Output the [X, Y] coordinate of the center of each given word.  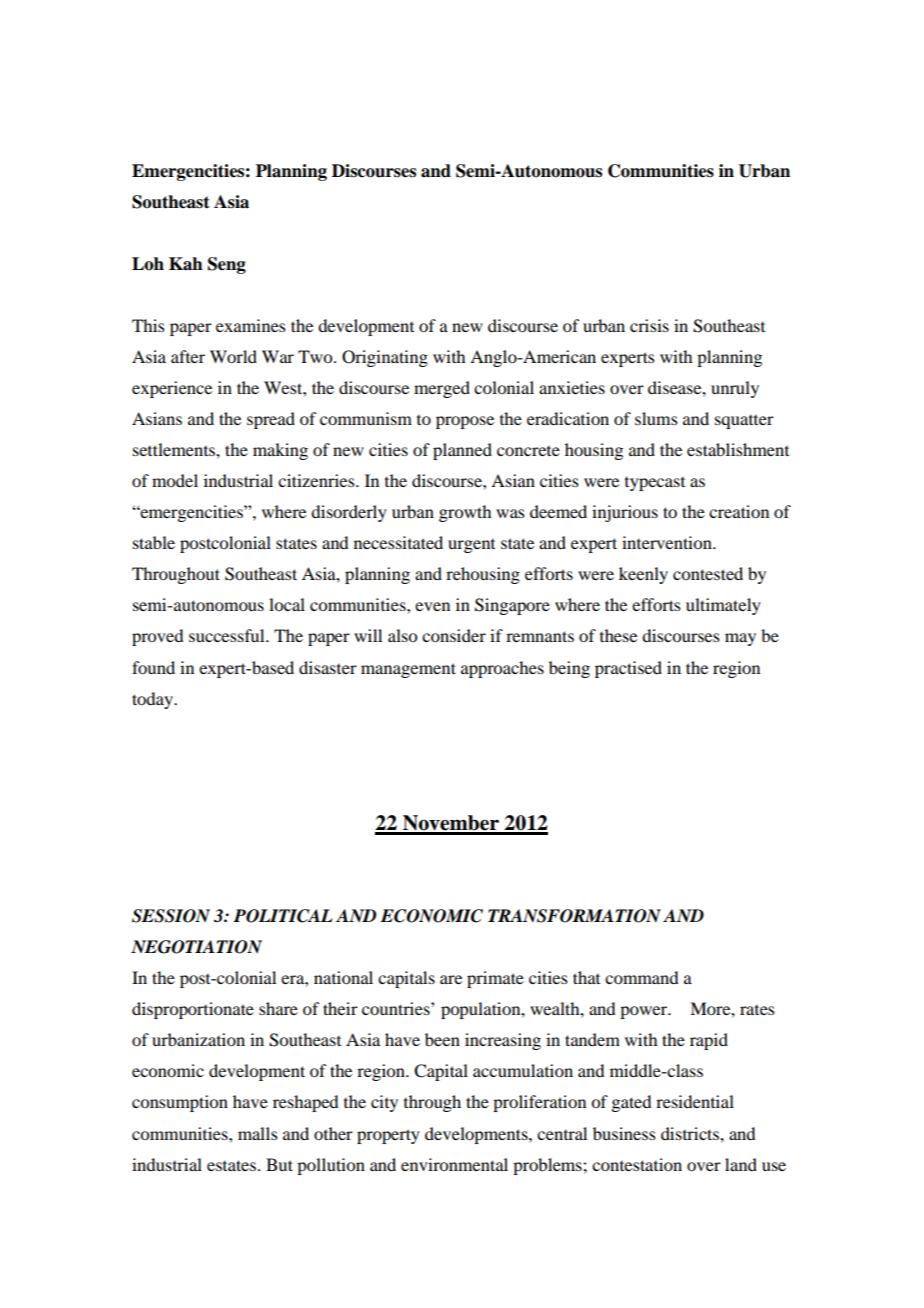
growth [465, 513]
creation [739, 511]
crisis [649, 325]
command [641, 977]
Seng [227, 265]
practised [628, 669]
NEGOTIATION [196, 947]
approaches [502, 669]
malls [258, 1133]
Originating [385, 358]
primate [495, 979]
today [153, 700]
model [175, 480]
